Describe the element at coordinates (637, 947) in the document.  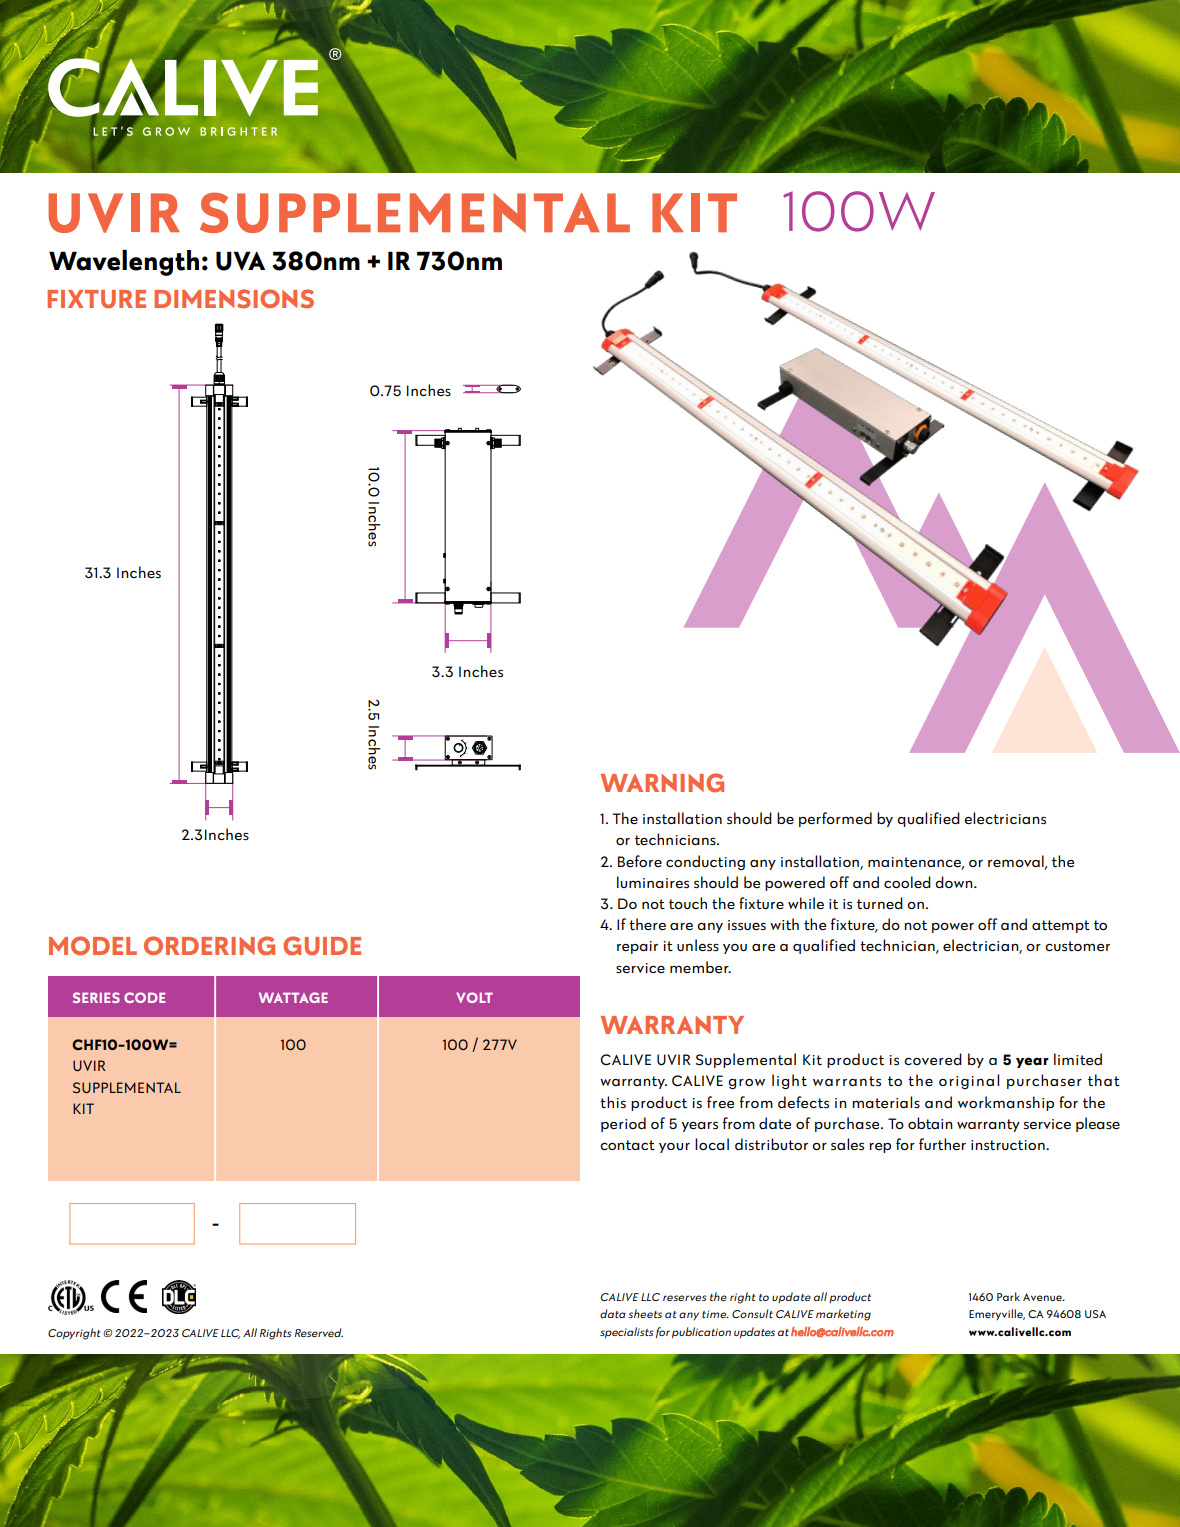
I see `repair` at that location.
